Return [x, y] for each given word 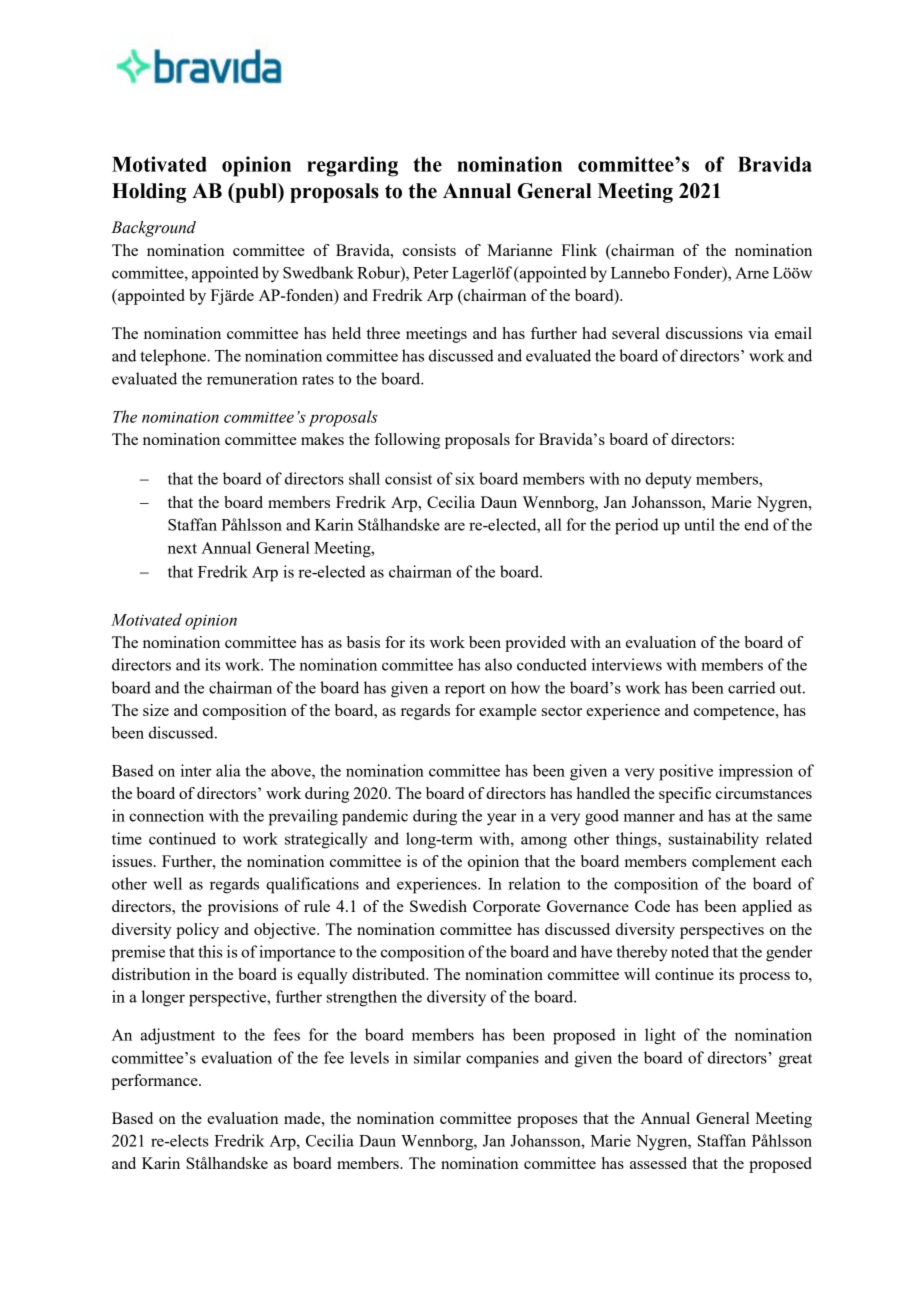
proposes [547, 1122]
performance [155, 1082]
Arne [752, 273]
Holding [149, 193]
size [156, 710]
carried [752, 687]
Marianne [519, 250]
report [465, 691]
